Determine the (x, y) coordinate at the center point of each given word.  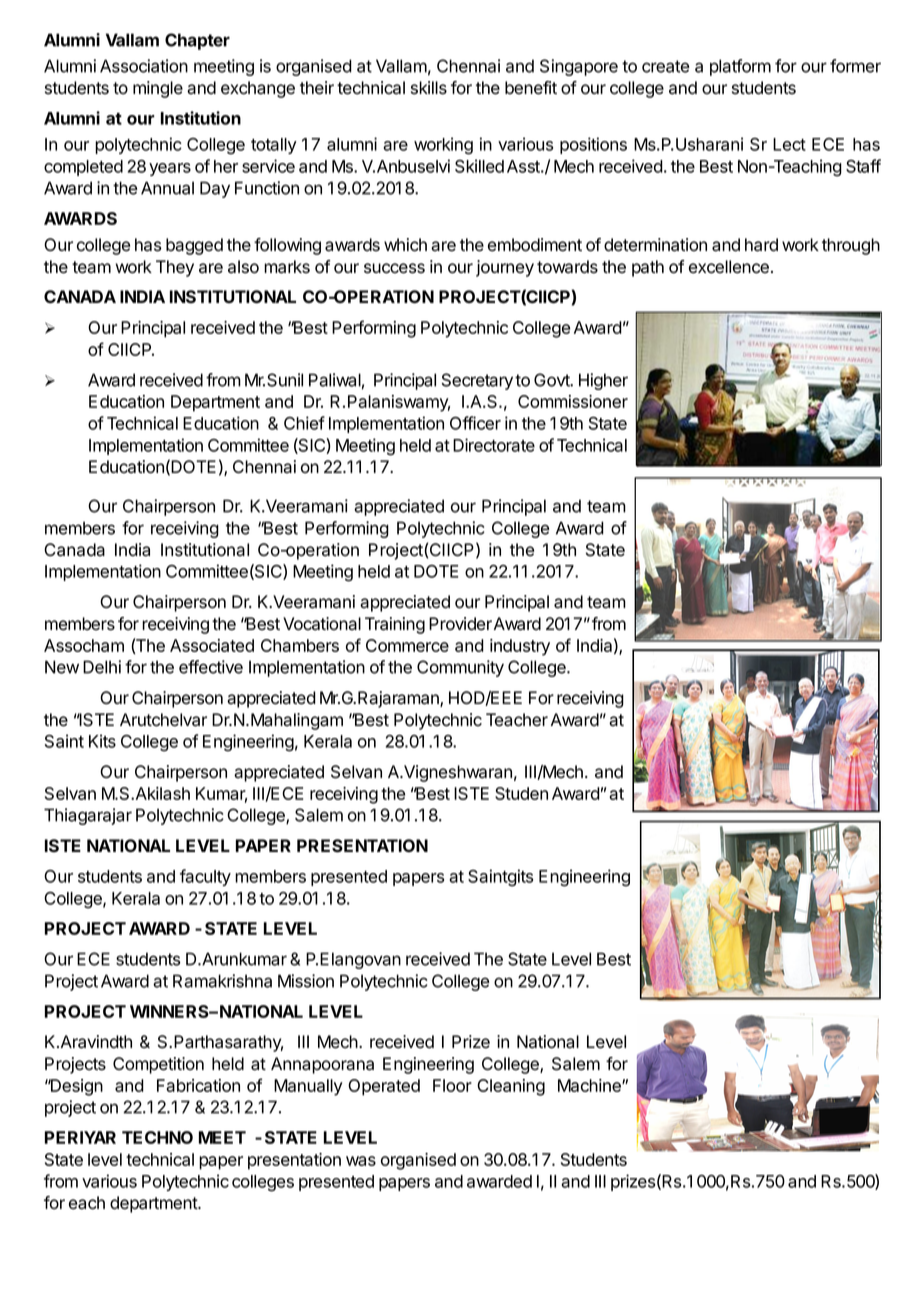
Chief (304, 423)
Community (460, 668)
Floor (452, 1085)
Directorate (494, 445)
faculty (205, 877)
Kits (102, 741)
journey (505, 268)
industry (520, 647)
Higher (603, 381)
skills (429, 88)
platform (740, 67)
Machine (590, 1085)
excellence (729, 267)
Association (144, 66)
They (175, 268)
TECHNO (157, 1137)
